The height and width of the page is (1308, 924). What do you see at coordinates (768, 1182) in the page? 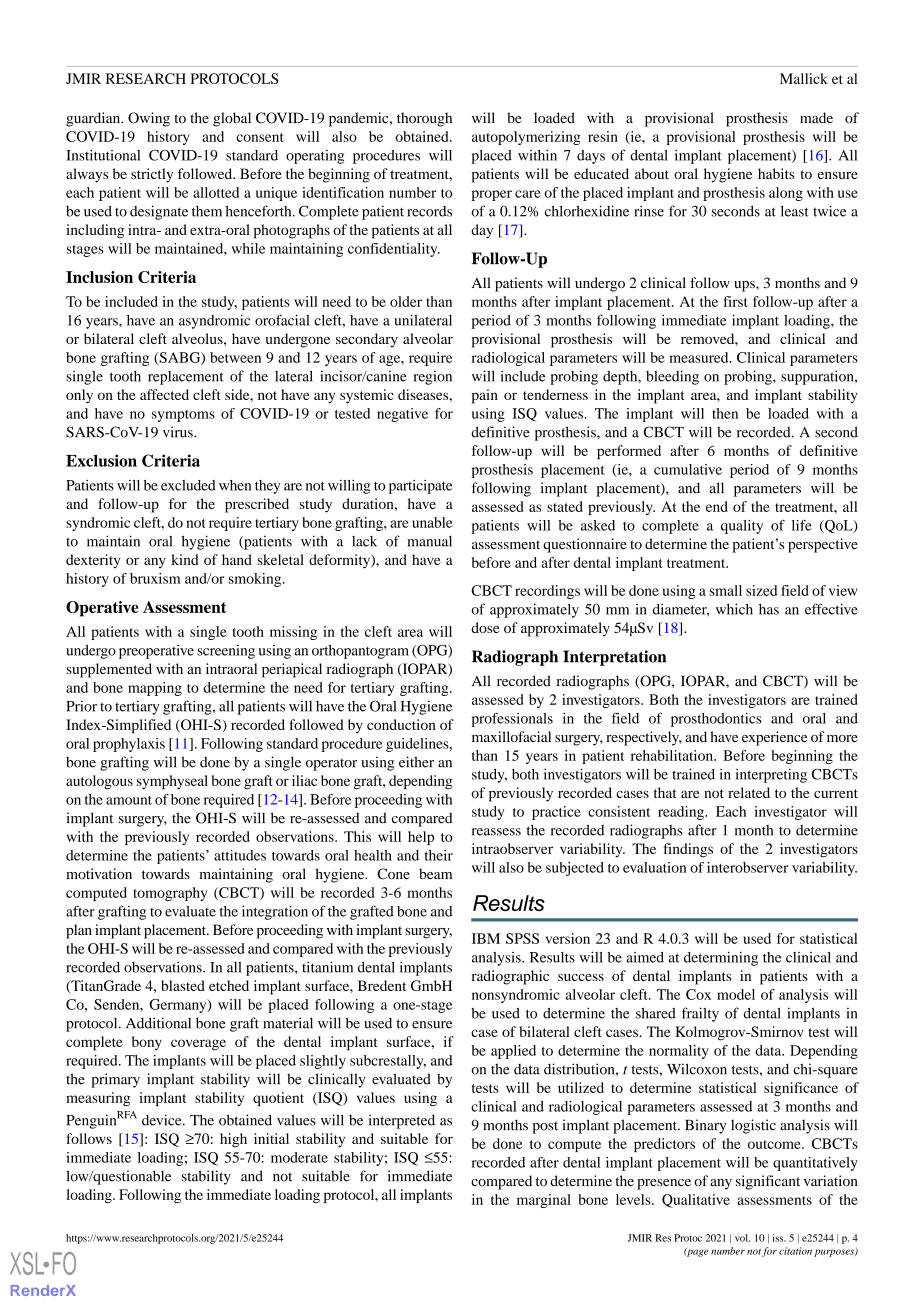
I see `significant` at bounding box center [768, 1182].
